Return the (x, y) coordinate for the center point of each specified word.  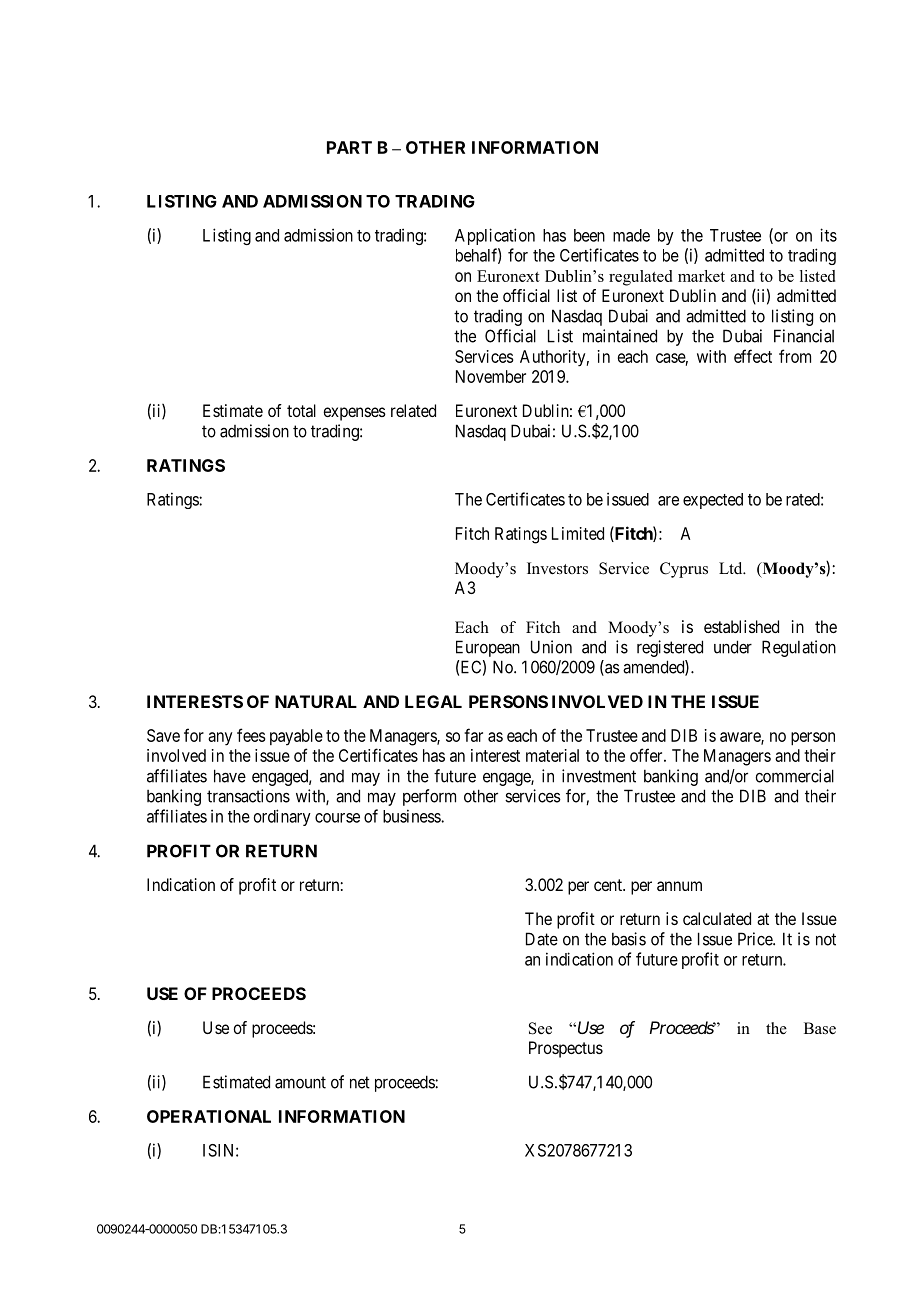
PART (349, 147)
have (230, 776)
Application (495, 236)
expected (713, 501)
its (828, 235)
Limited (578, 533)
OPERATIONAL (209, 1116)
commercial (794, 776)
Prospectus (566, 1049)
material (552, 755)
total (301, 410)
